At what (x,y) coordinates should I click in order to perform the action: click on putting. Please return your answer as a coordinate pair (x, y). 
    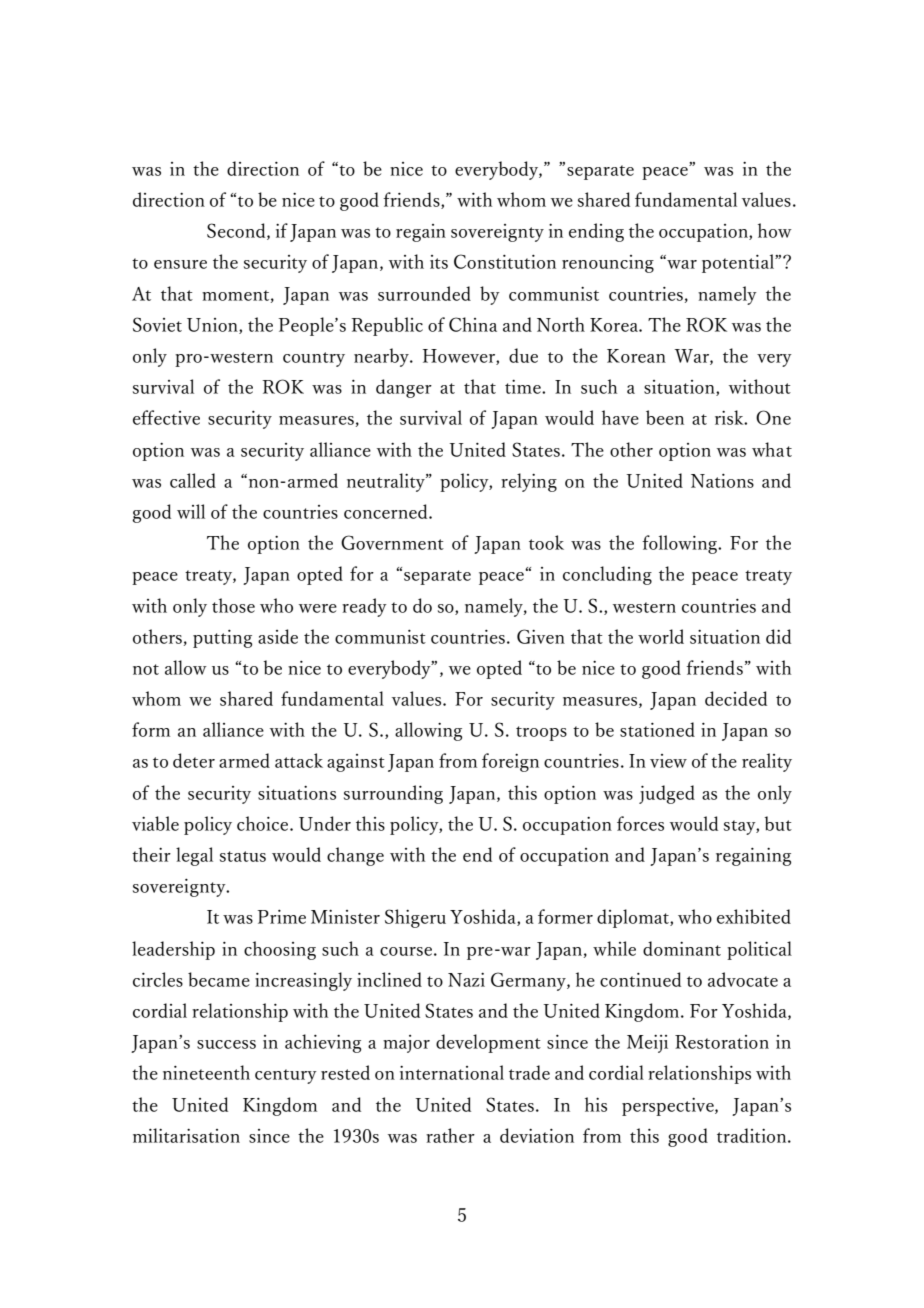
    Looking at the image, I should click on (222, 639).
